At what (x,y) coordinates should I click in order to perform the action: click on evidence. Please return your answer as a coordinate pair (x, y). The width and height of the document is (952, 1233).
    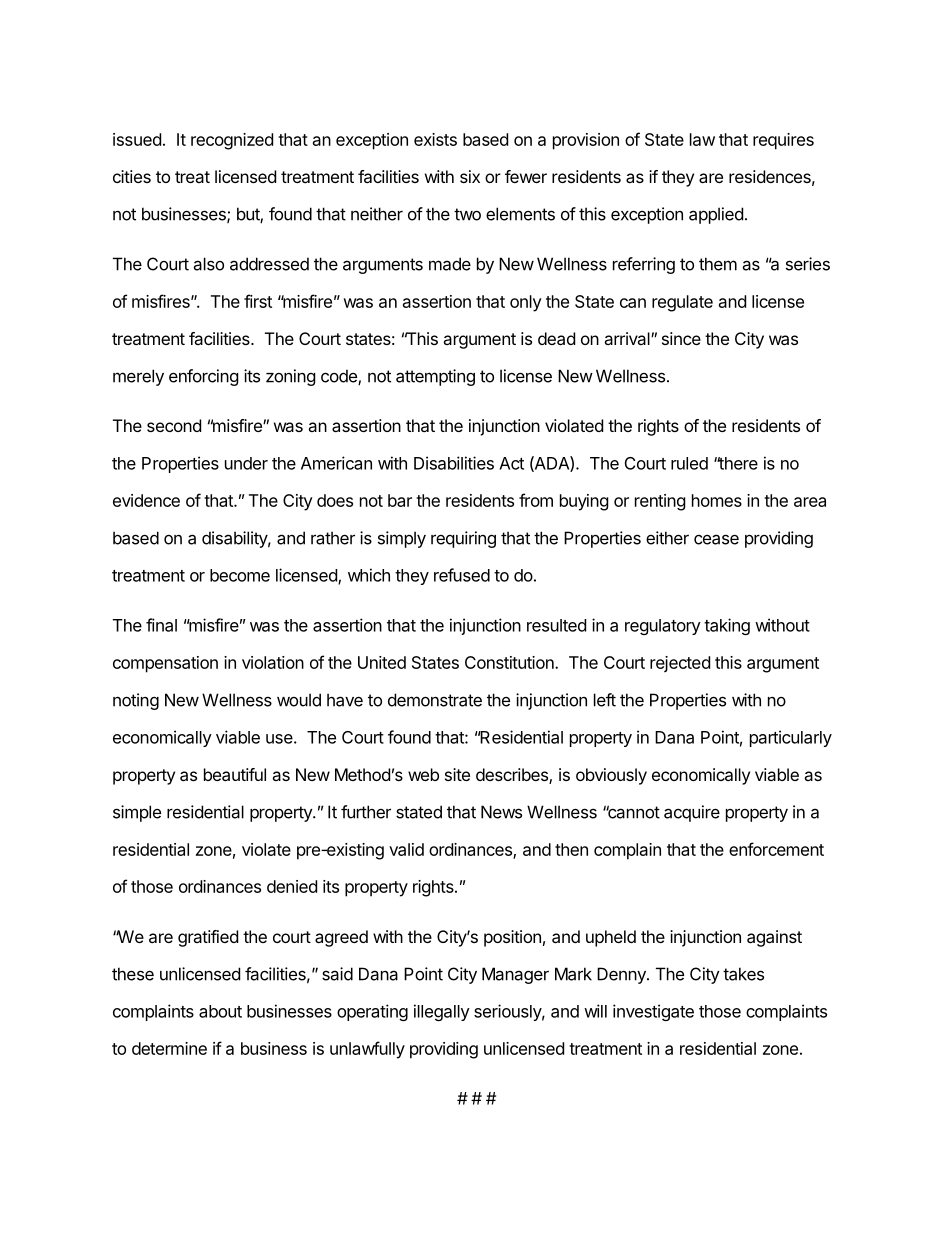
    Looking at the image, I should click on (146, 500).
